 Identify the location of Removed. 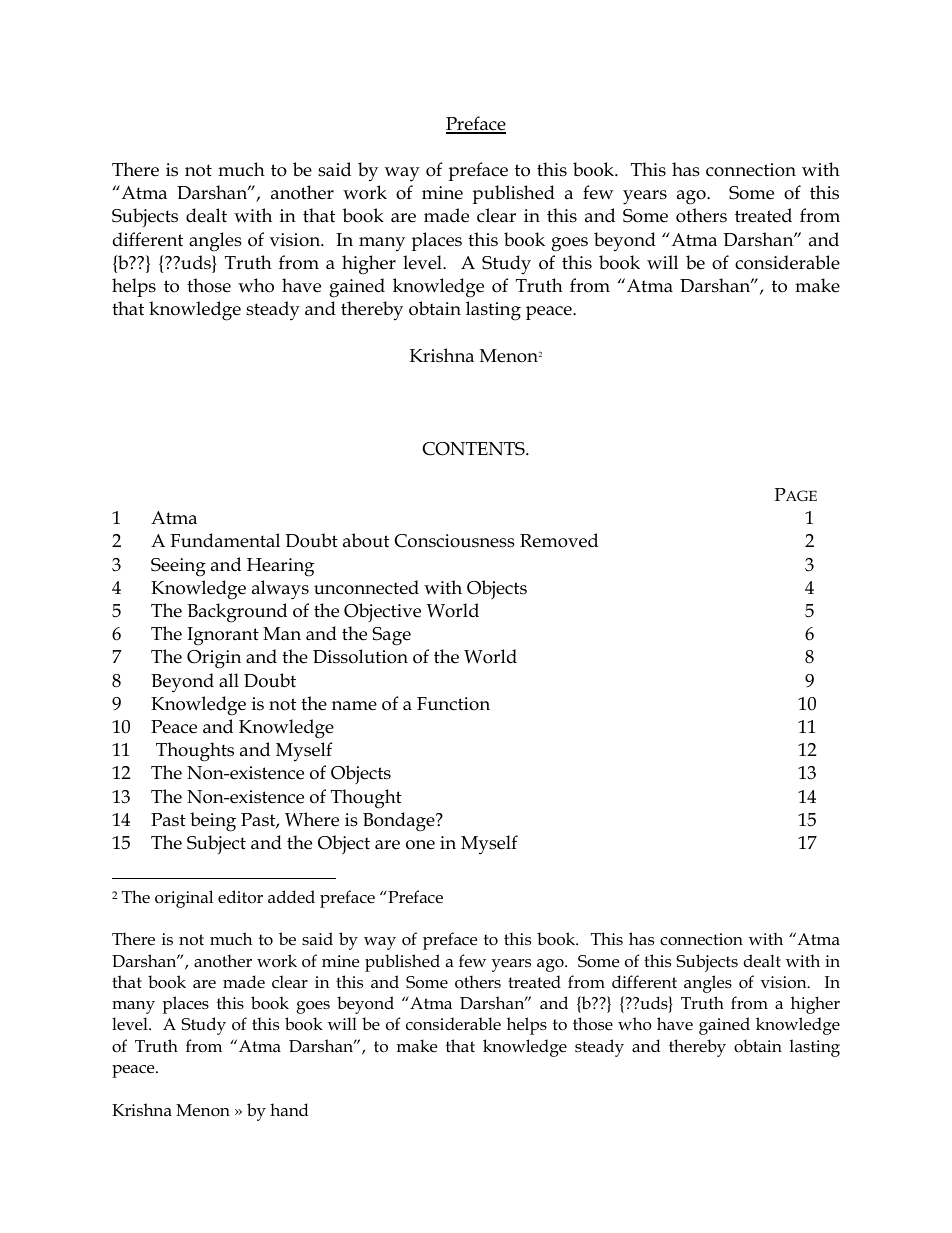
(559, 540).
